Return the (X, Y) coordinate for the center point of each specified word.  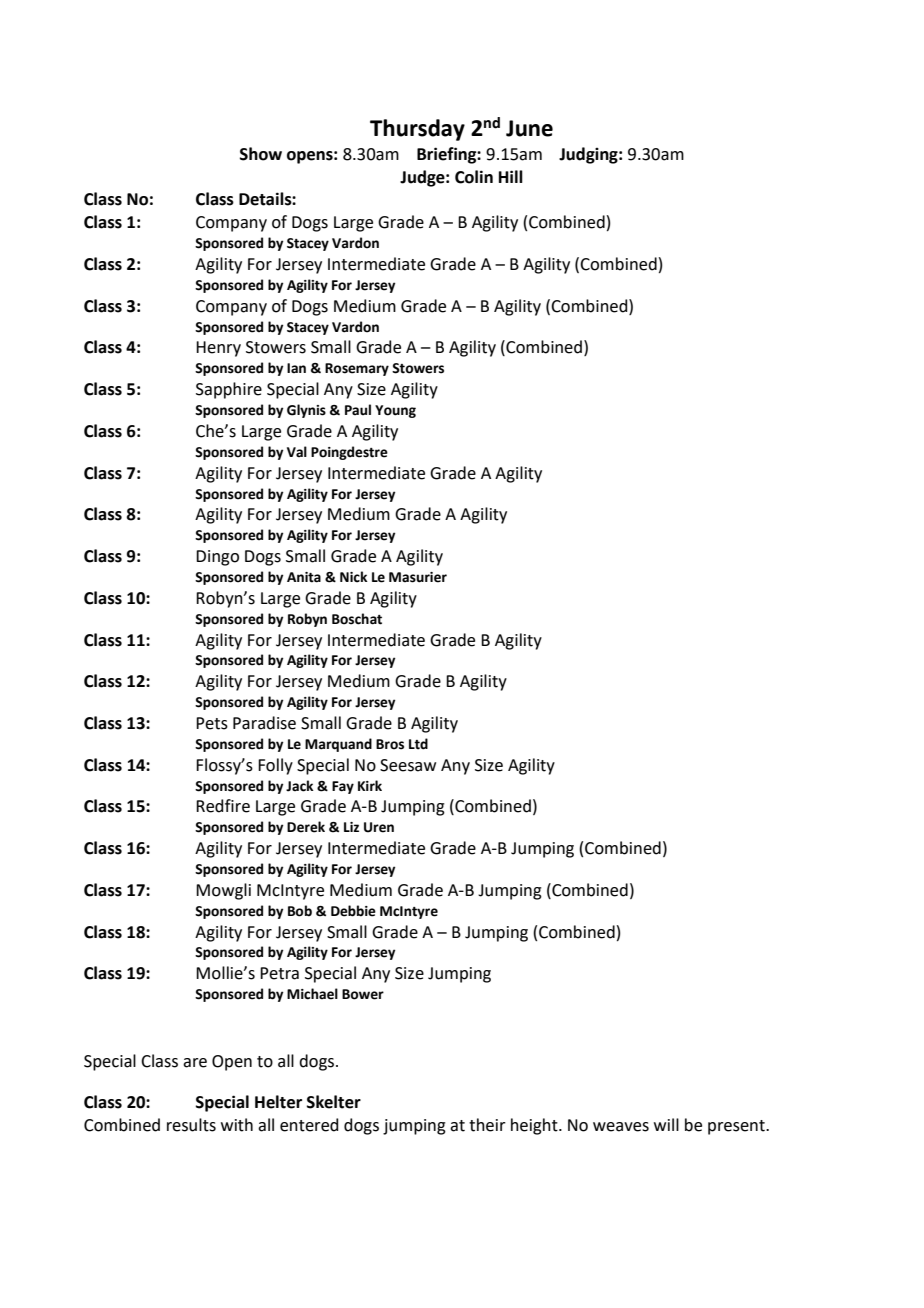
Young (395, 411)
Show (261, 154)
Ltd (418, 744)
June (529, 128)
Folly (275, 766)
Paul (358, 409)
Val (297, 451)
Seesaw (408, 765)
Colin (474, 177)
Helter (278, 1102)
